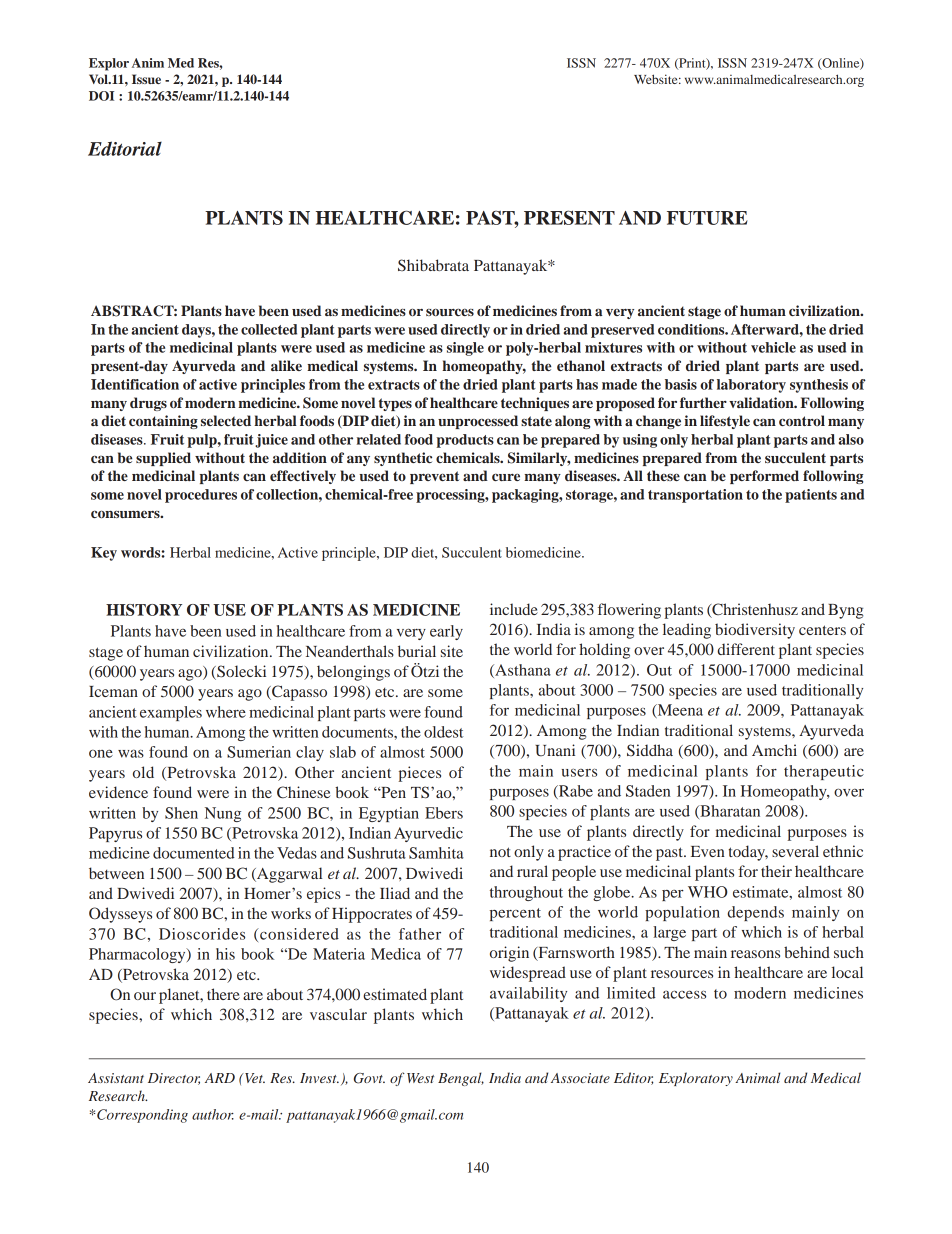 The image size is (952, 1234). Describe the element at coordinates (684, 994) in the screenshot. I see `access` at that location.
